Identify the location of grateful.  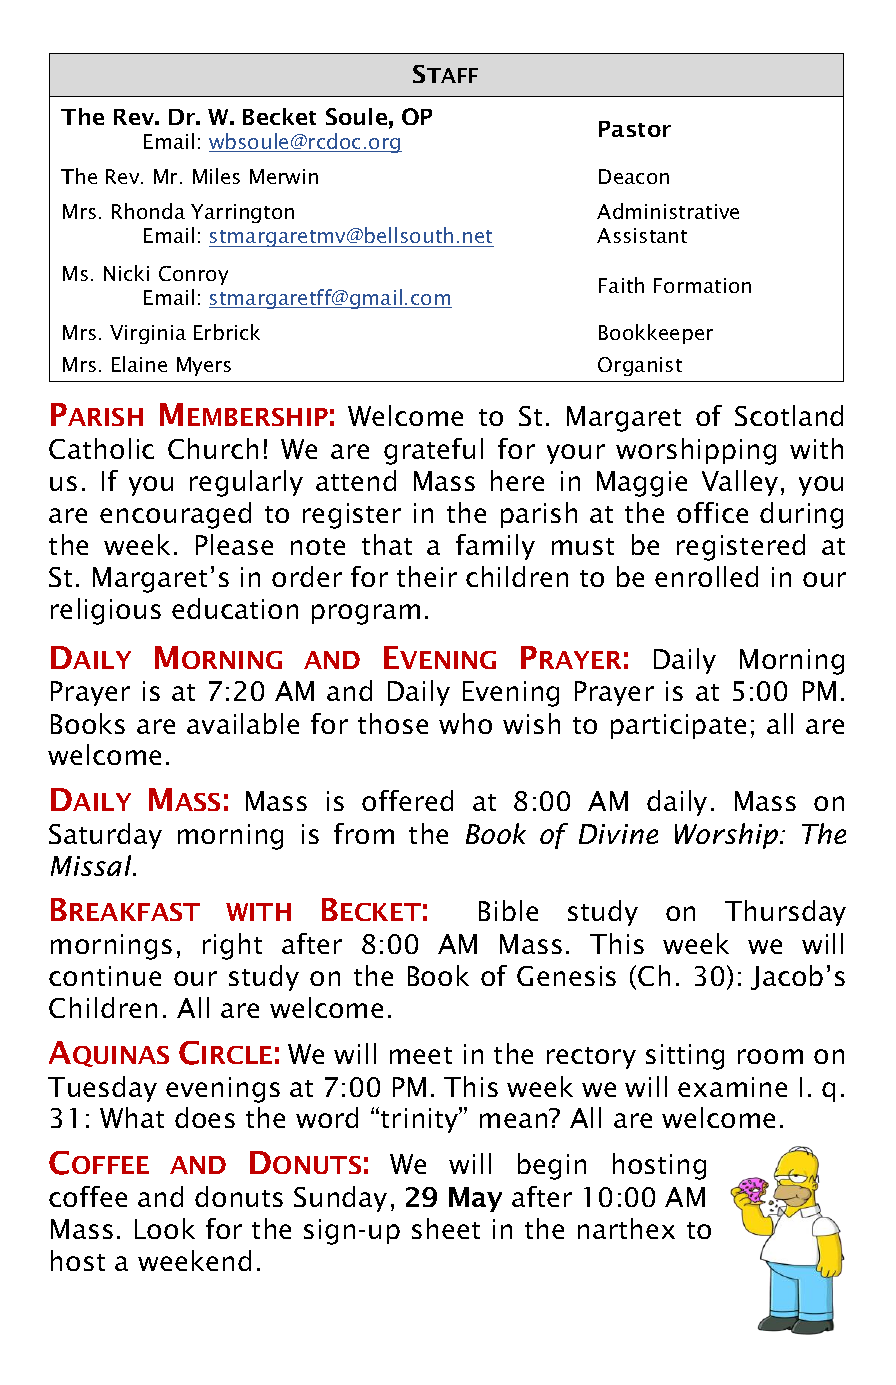
(433, 451).
